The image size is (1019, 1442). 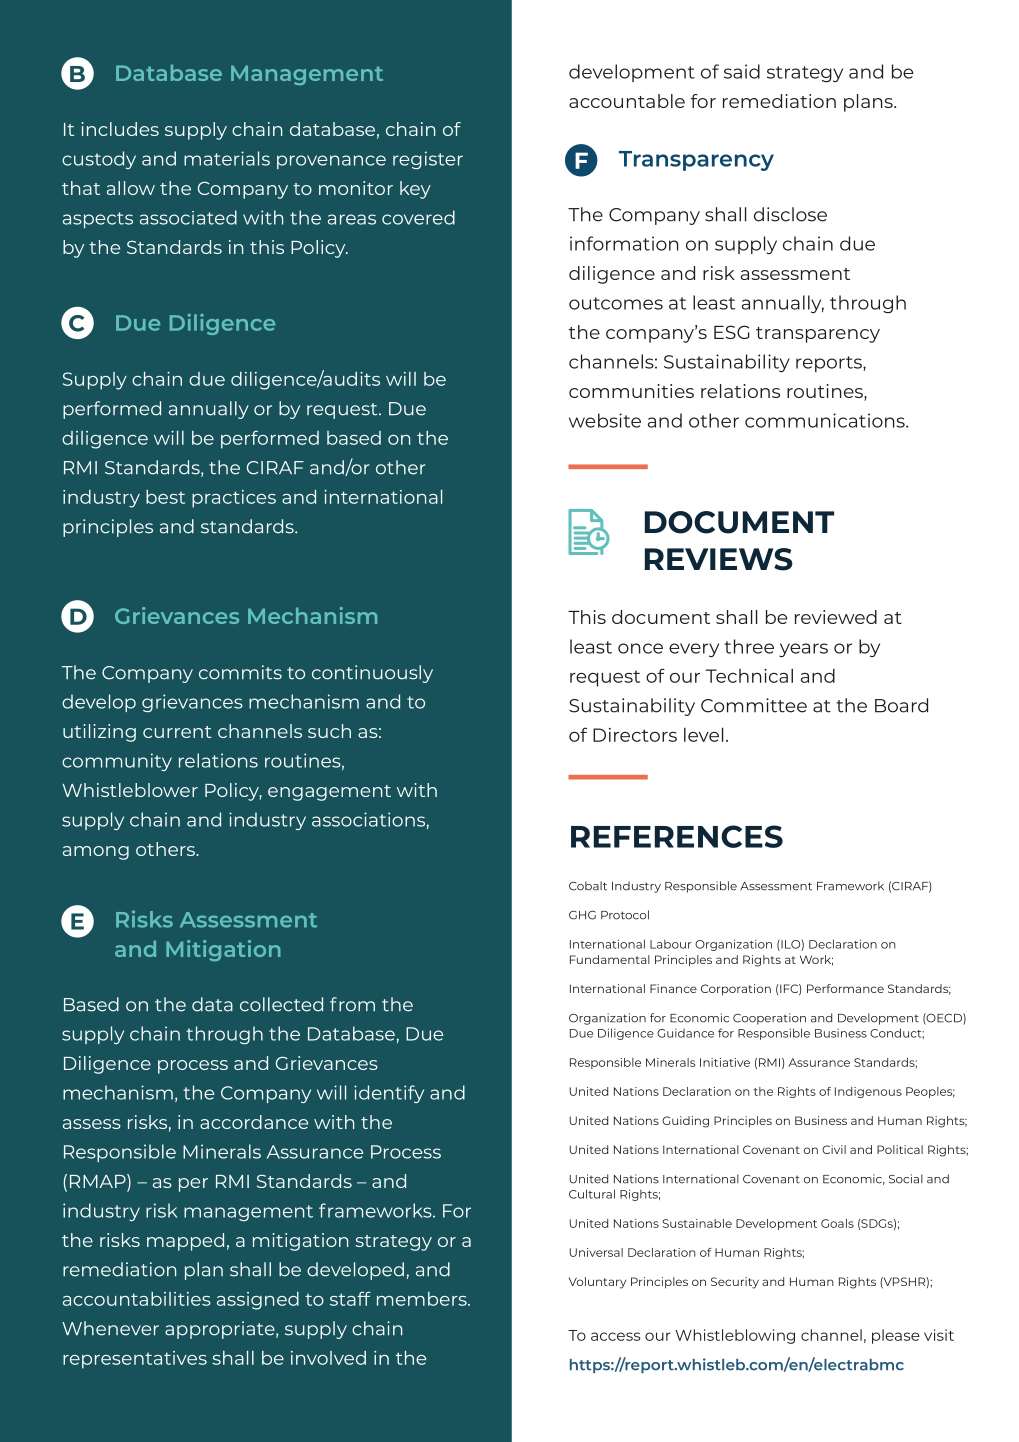 I want to click on members, so click(x=423, y=1299).
